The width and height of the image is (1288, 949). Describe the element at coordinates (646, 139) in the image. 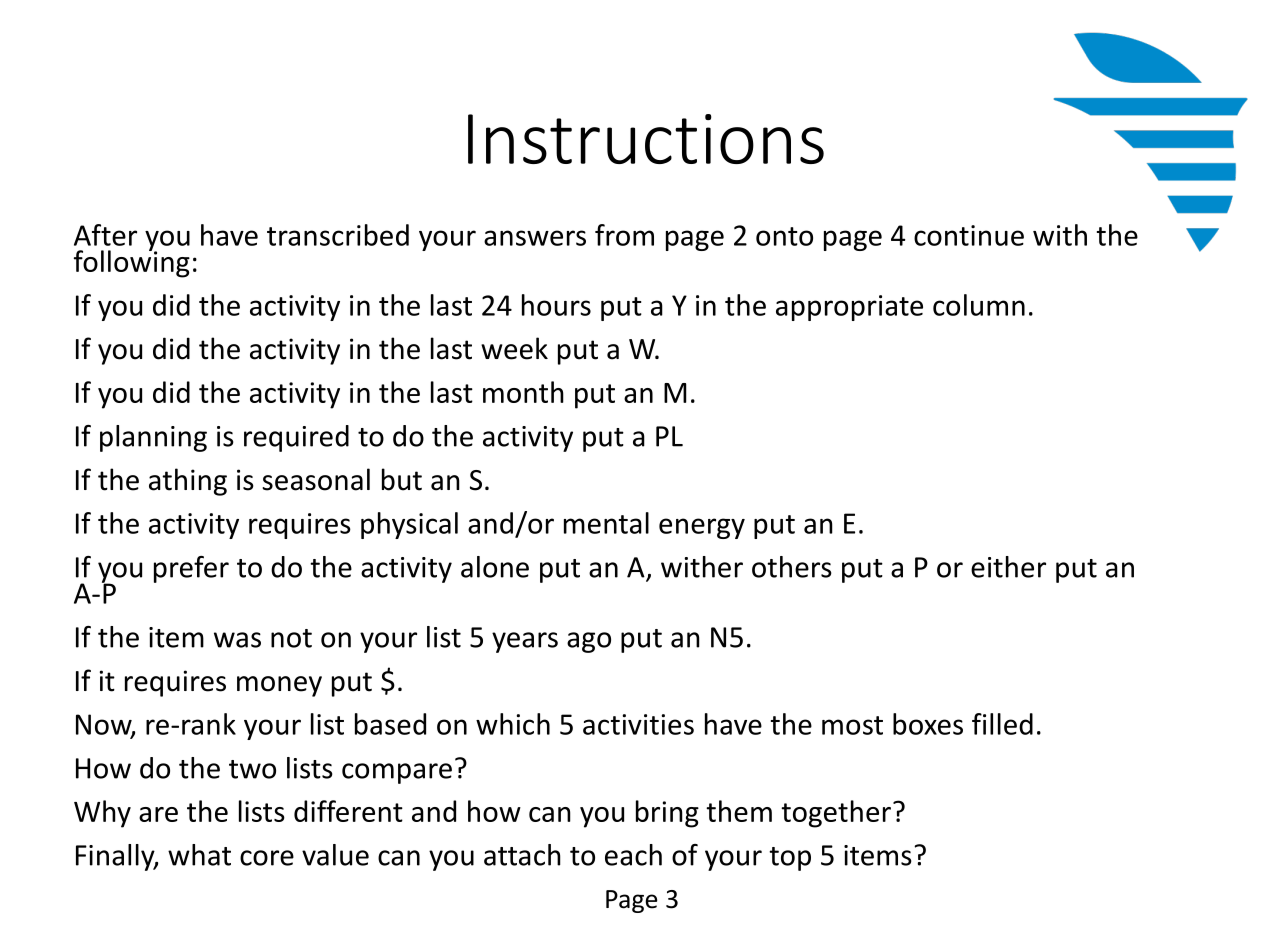

I see `Instructions` at that location.
